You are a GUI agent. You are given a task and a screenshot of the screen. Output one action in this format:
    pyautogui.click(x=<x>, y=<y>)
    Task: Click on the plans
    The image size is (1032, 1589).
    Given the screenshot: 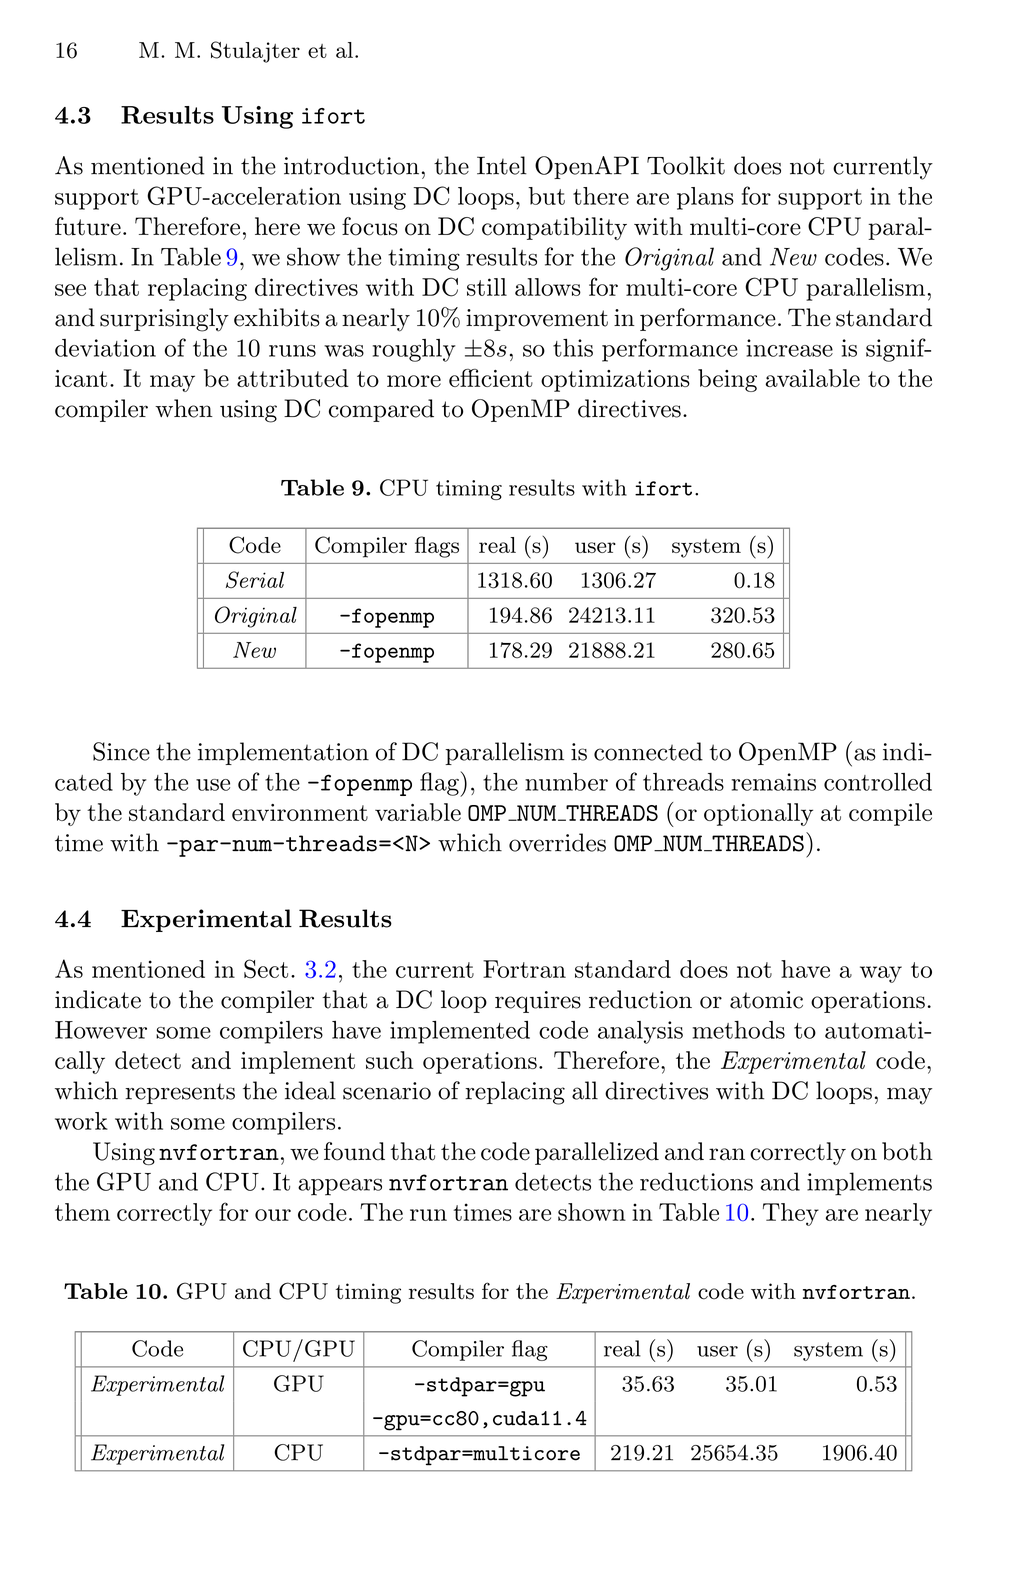 What is the action you would take?
    pyautogui.click(x=705, y=198)
